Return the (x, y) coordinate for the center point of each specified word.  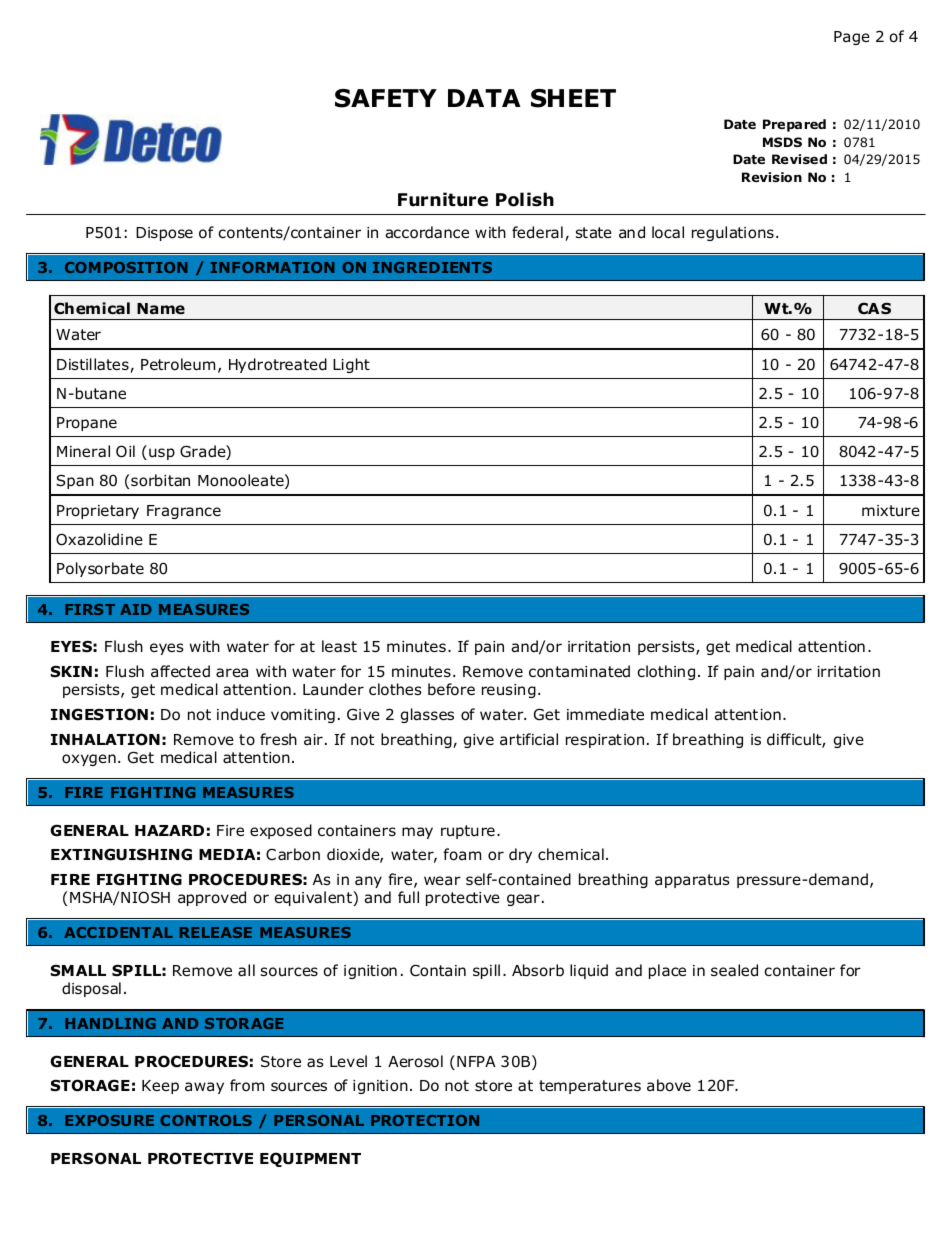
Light (351, 365)
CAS (874, 308)
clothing (666, 672)
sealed (734, 970)
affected (180, 671)
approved (212, 898)
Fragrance (184, 512)
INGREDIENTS (432, 267)
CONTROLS (206, 1120)
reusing (509, 691)
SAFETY (386, 98)
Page (852, 38)
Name (161, 308)
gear (523, 900)
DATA (484, 98)
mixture (891, 510)
